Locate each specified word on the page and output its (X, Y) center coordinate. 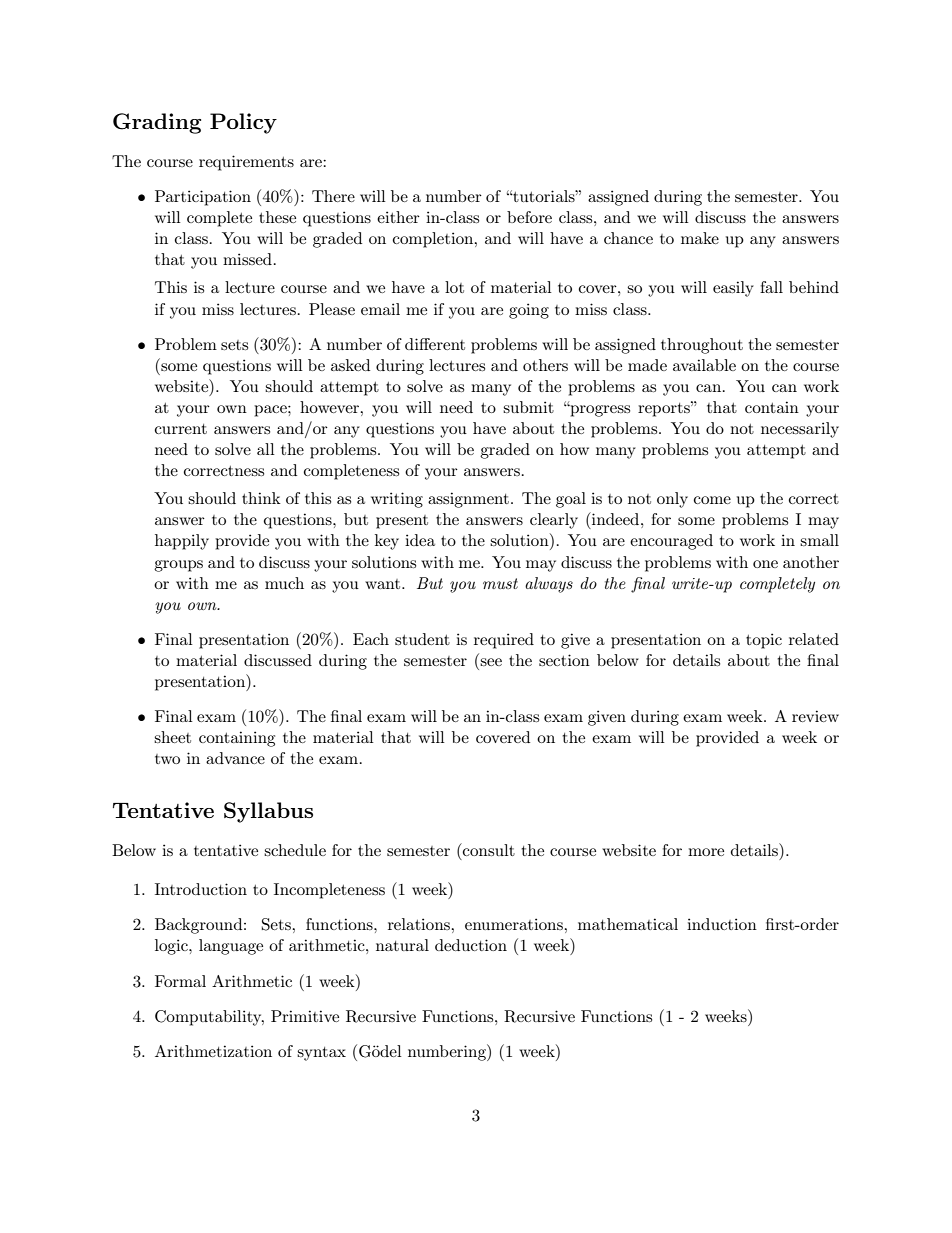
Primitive (305, 1016)
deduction (471, 945)
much (284, 583)
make (700, 238)
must (500, 583)
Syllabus (268, 812)
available (704, 365)
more (706, 852)
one (765, 564)
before (529, 217)
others (545, 365)
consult (488, 849)
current (181, 429)
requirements (246, 163)
